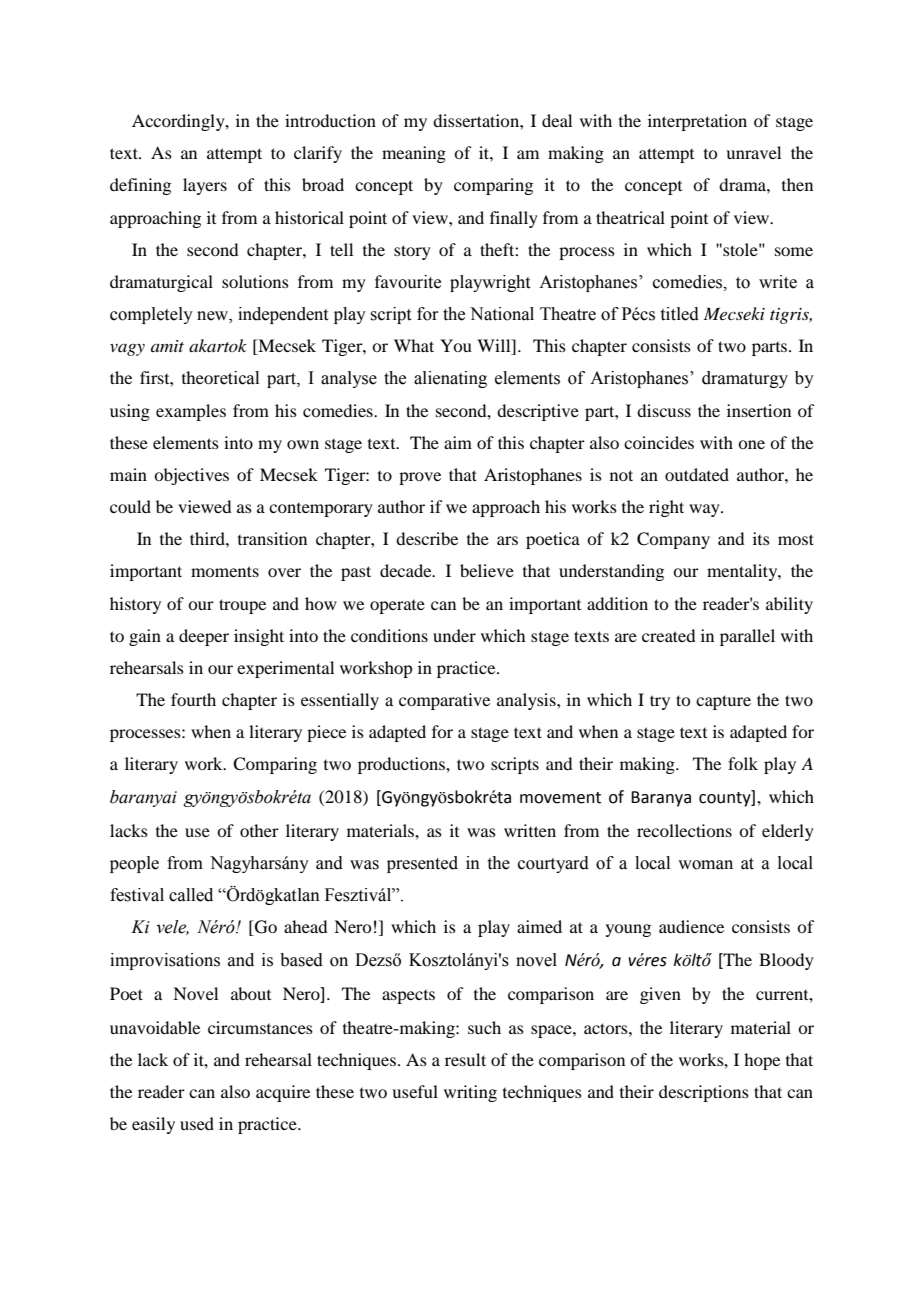  Describe the element at coordinates (414, 154) in the screenshot. I see `meaning` at that location.
